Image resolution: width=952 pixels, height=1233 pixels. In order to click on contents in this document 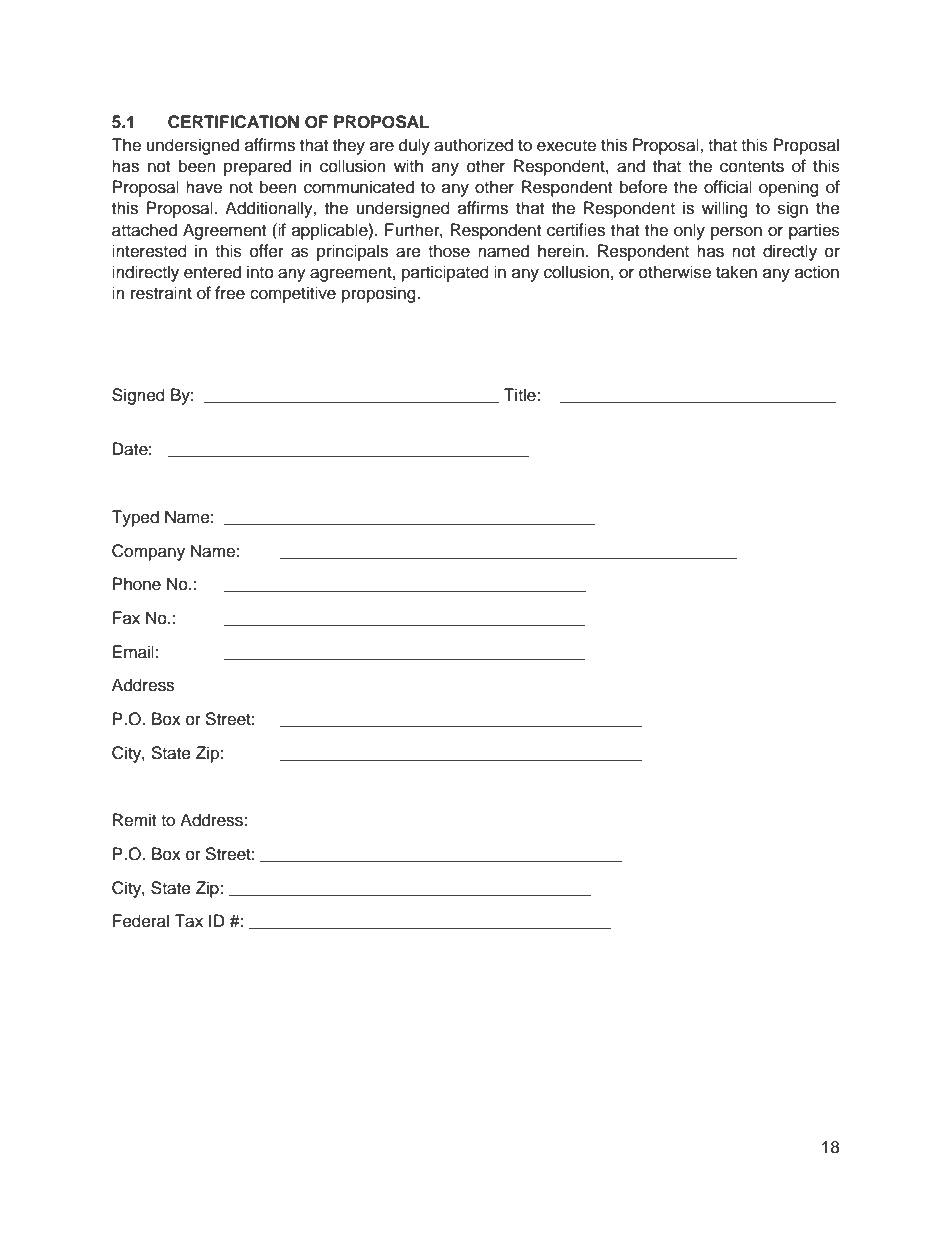, I will do `click(752, 167)`.
